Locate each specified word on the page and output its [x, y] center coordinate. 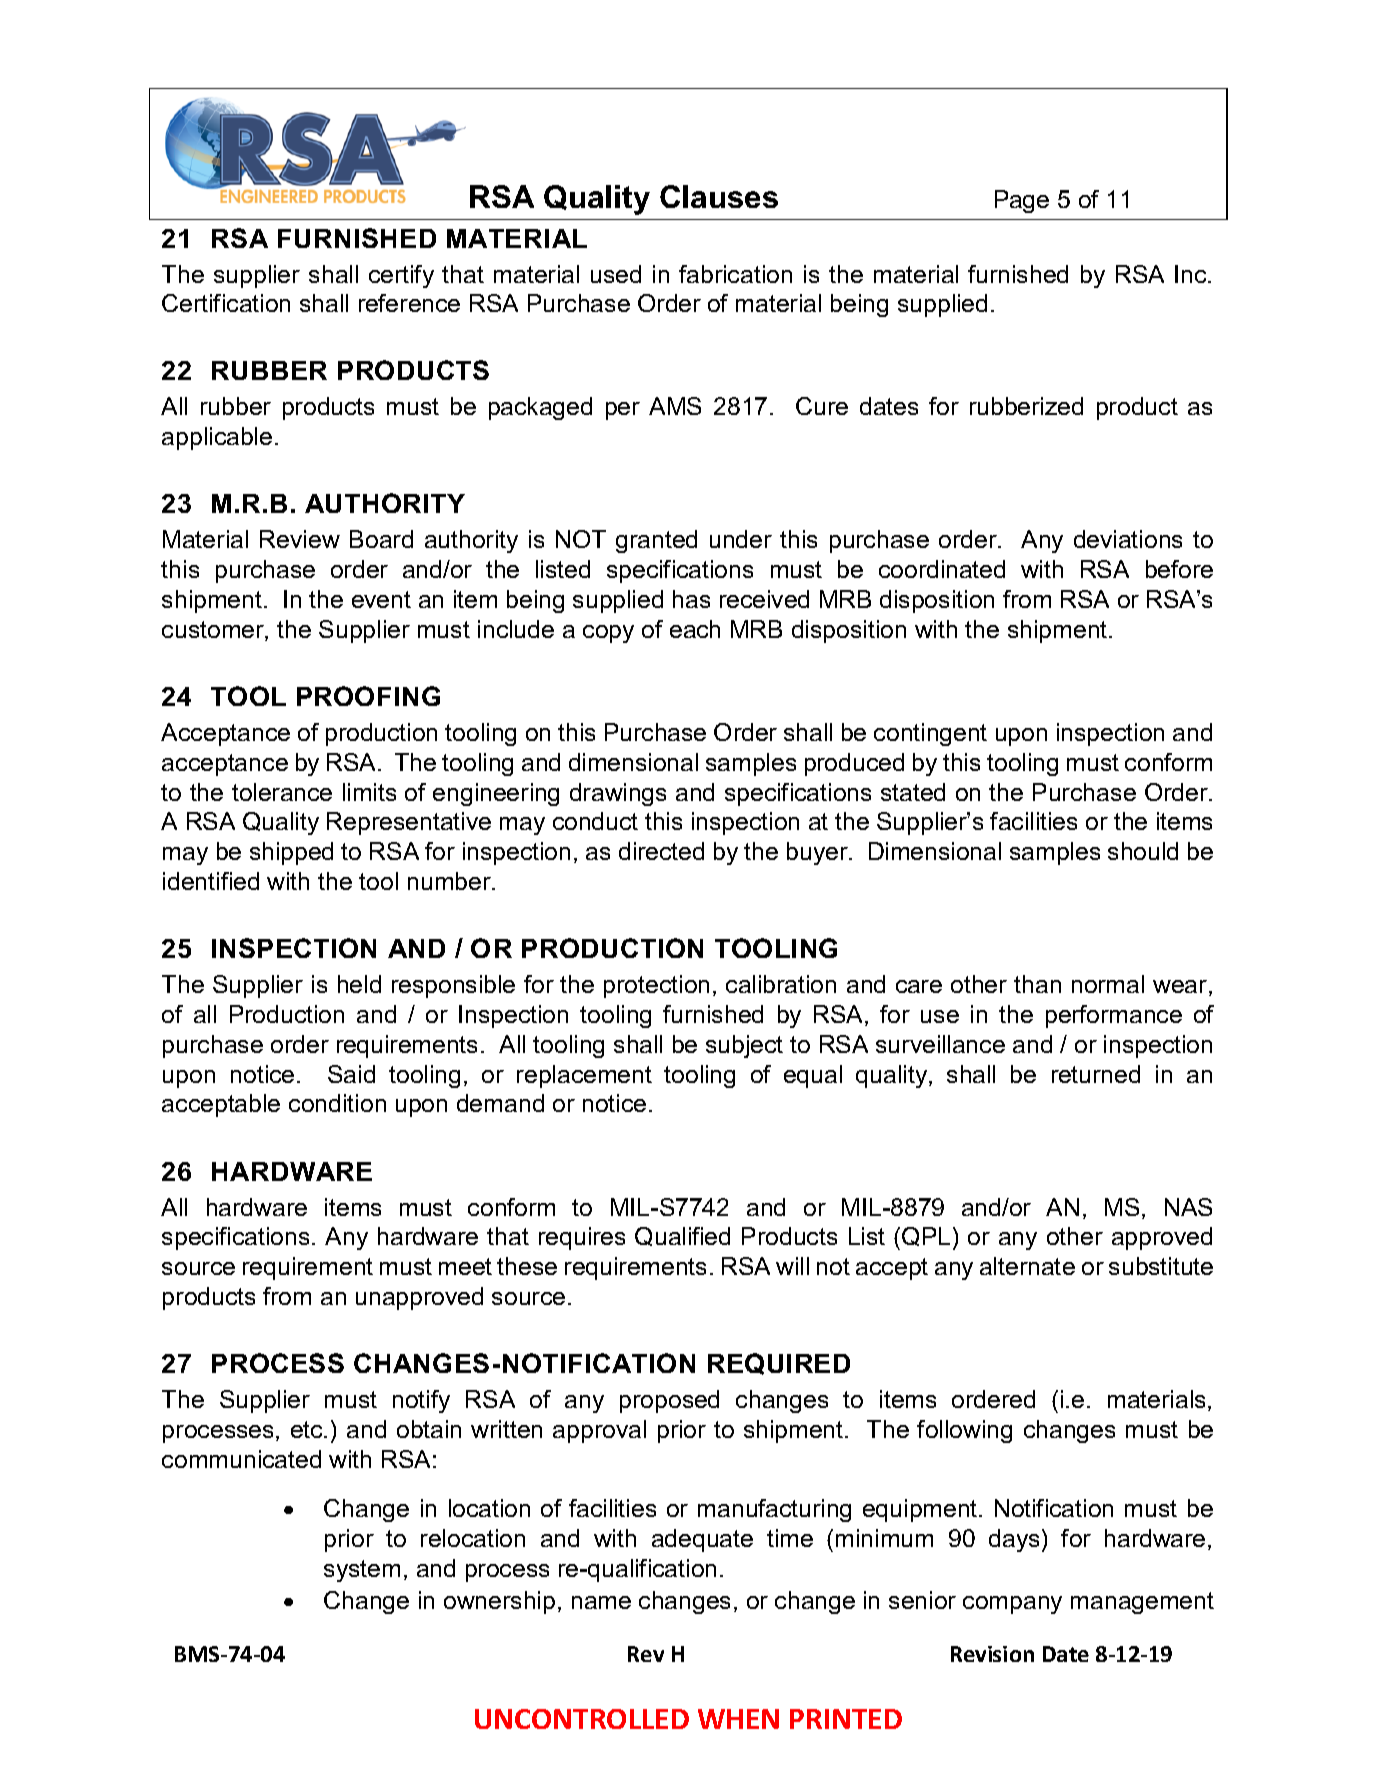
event [381, 599]
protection [656, 986]
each [695, 629]
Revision [992, 1654]
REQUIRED [779, 1364]
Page [1022, 201]
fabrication [735, 274]
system [362, 1571]
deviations [1128, 539]
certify [401, 276]
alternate [1027, 1266]
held [359, 984]
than [1037, 984]
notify [421, 1401]
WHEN [738, 1719]
